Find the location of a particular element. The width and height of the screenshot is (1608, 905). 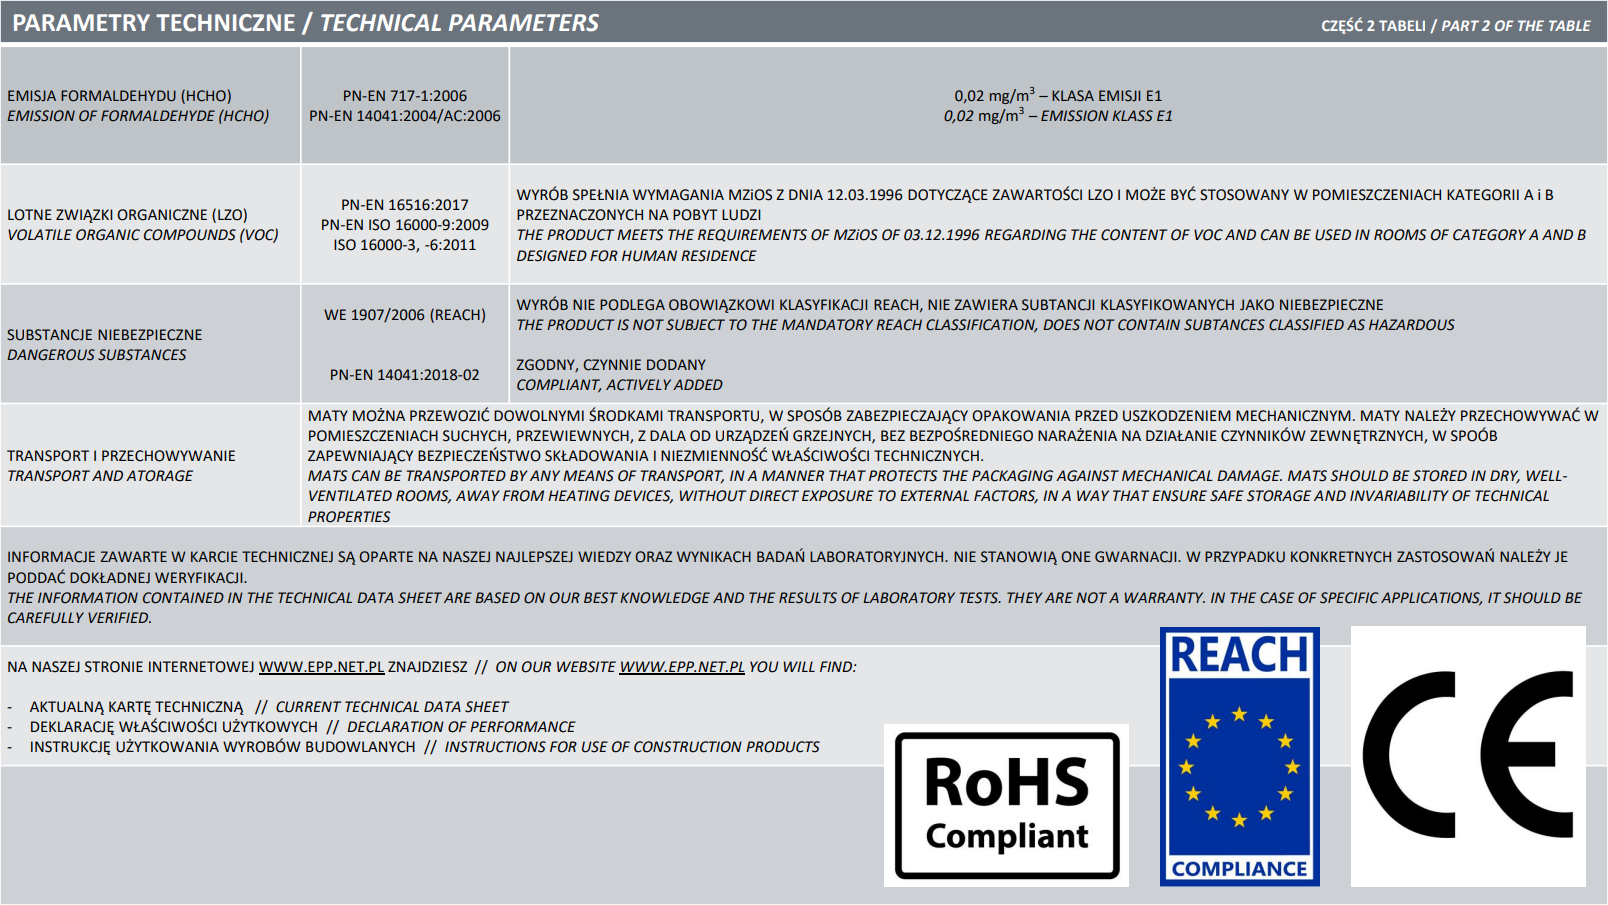

HAZARDOUS is located at coordinates (1412, 325).
